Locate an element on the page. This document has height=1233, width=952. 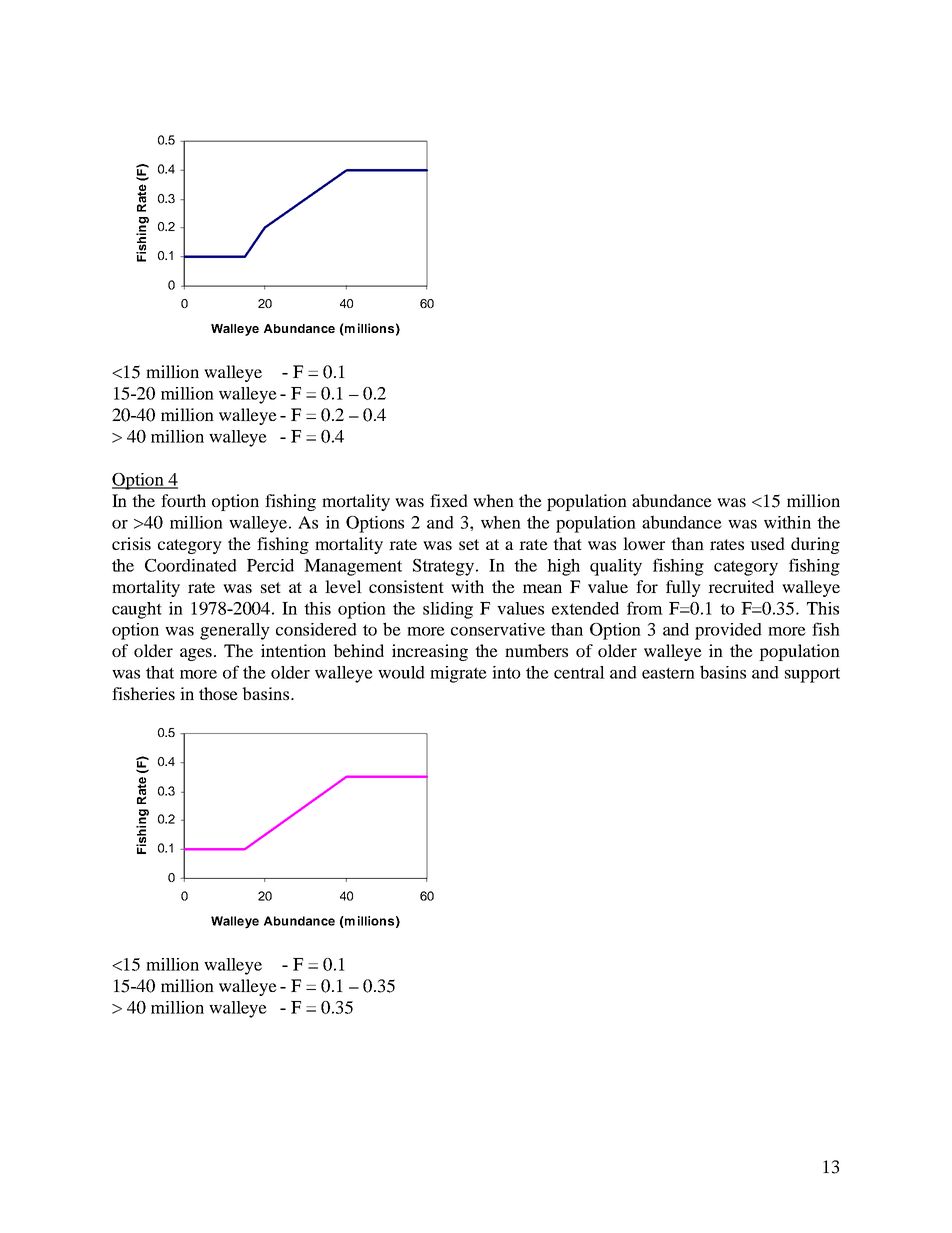
during is located at coordinates (815, 545).
